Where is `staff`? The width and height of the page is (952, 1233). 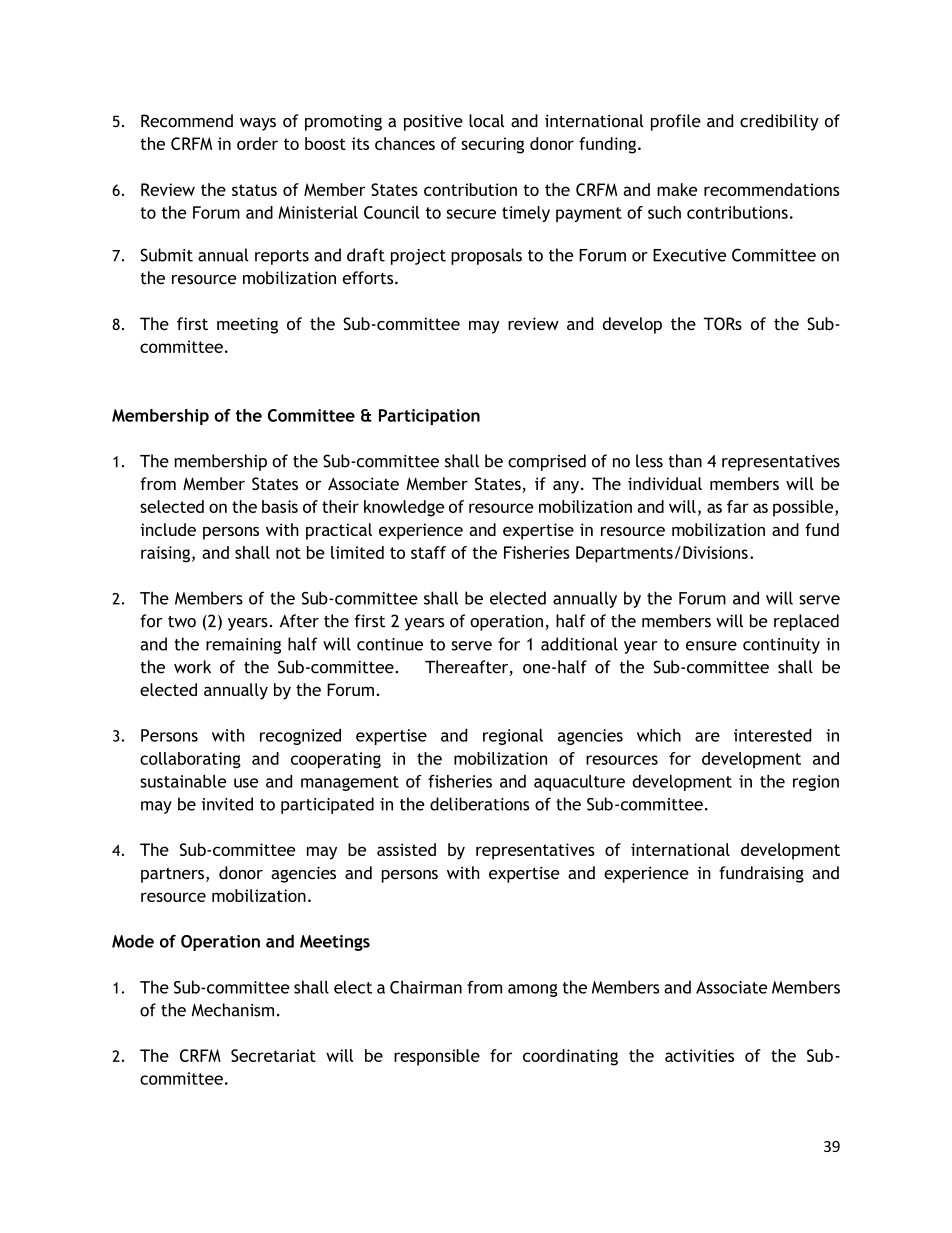
staff is located at coordinates (428, 552).
